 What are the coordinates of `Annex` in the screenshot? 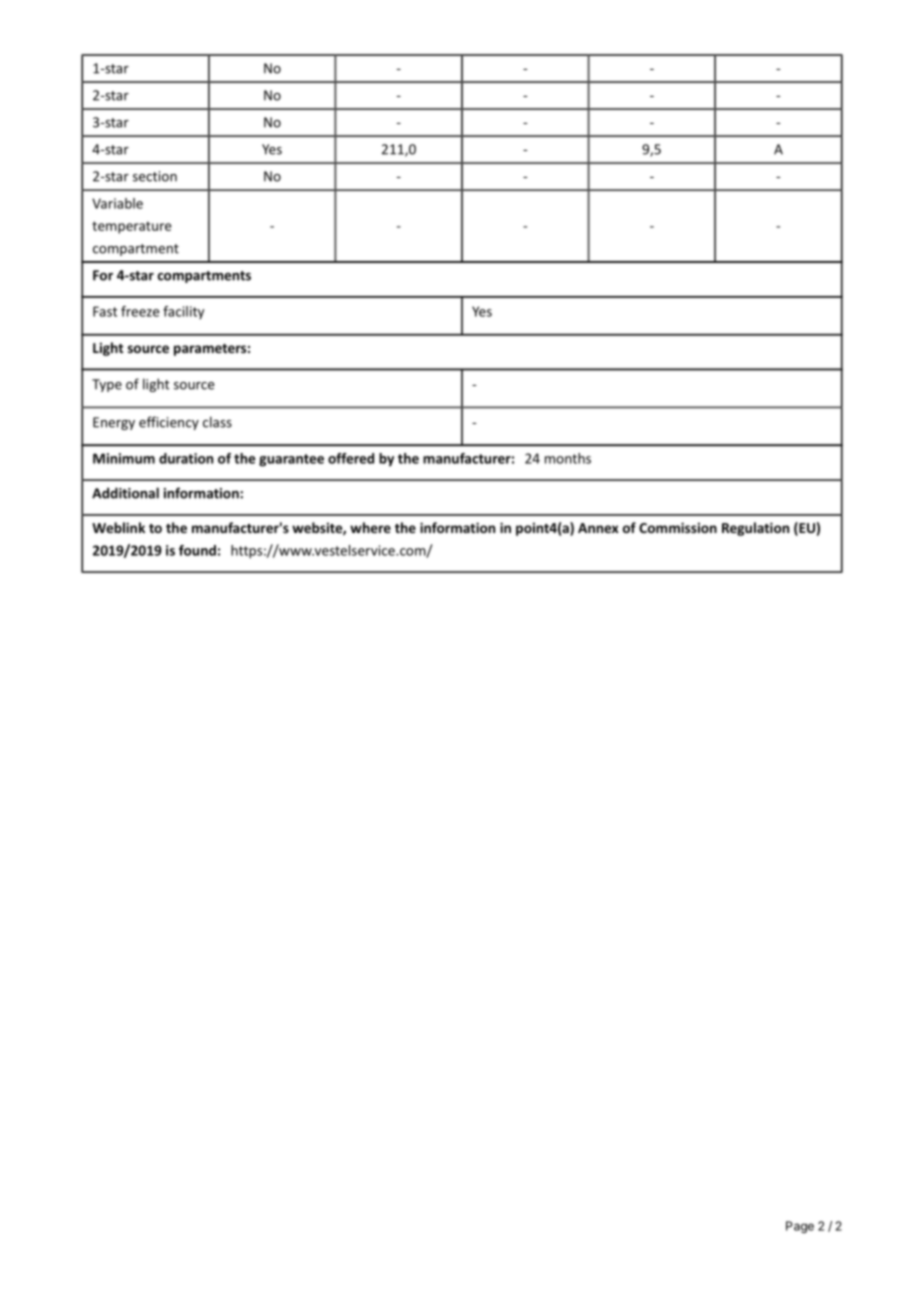 It's located at (598, 528).
